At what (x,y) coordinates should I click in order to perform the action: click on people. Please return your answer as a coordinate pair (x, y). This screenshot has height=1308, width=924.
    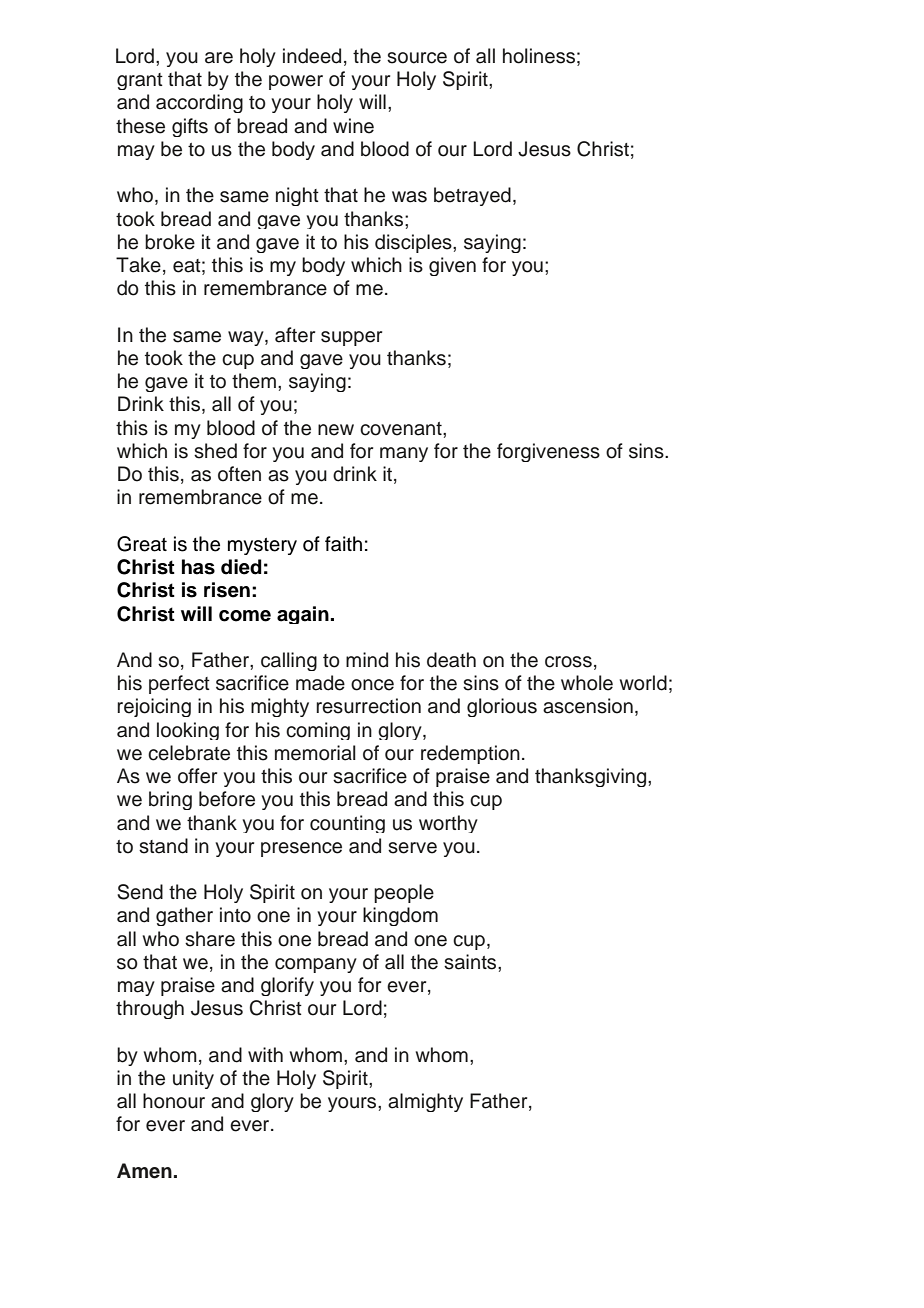
    Looking at the image, I should click on (404, 893).
